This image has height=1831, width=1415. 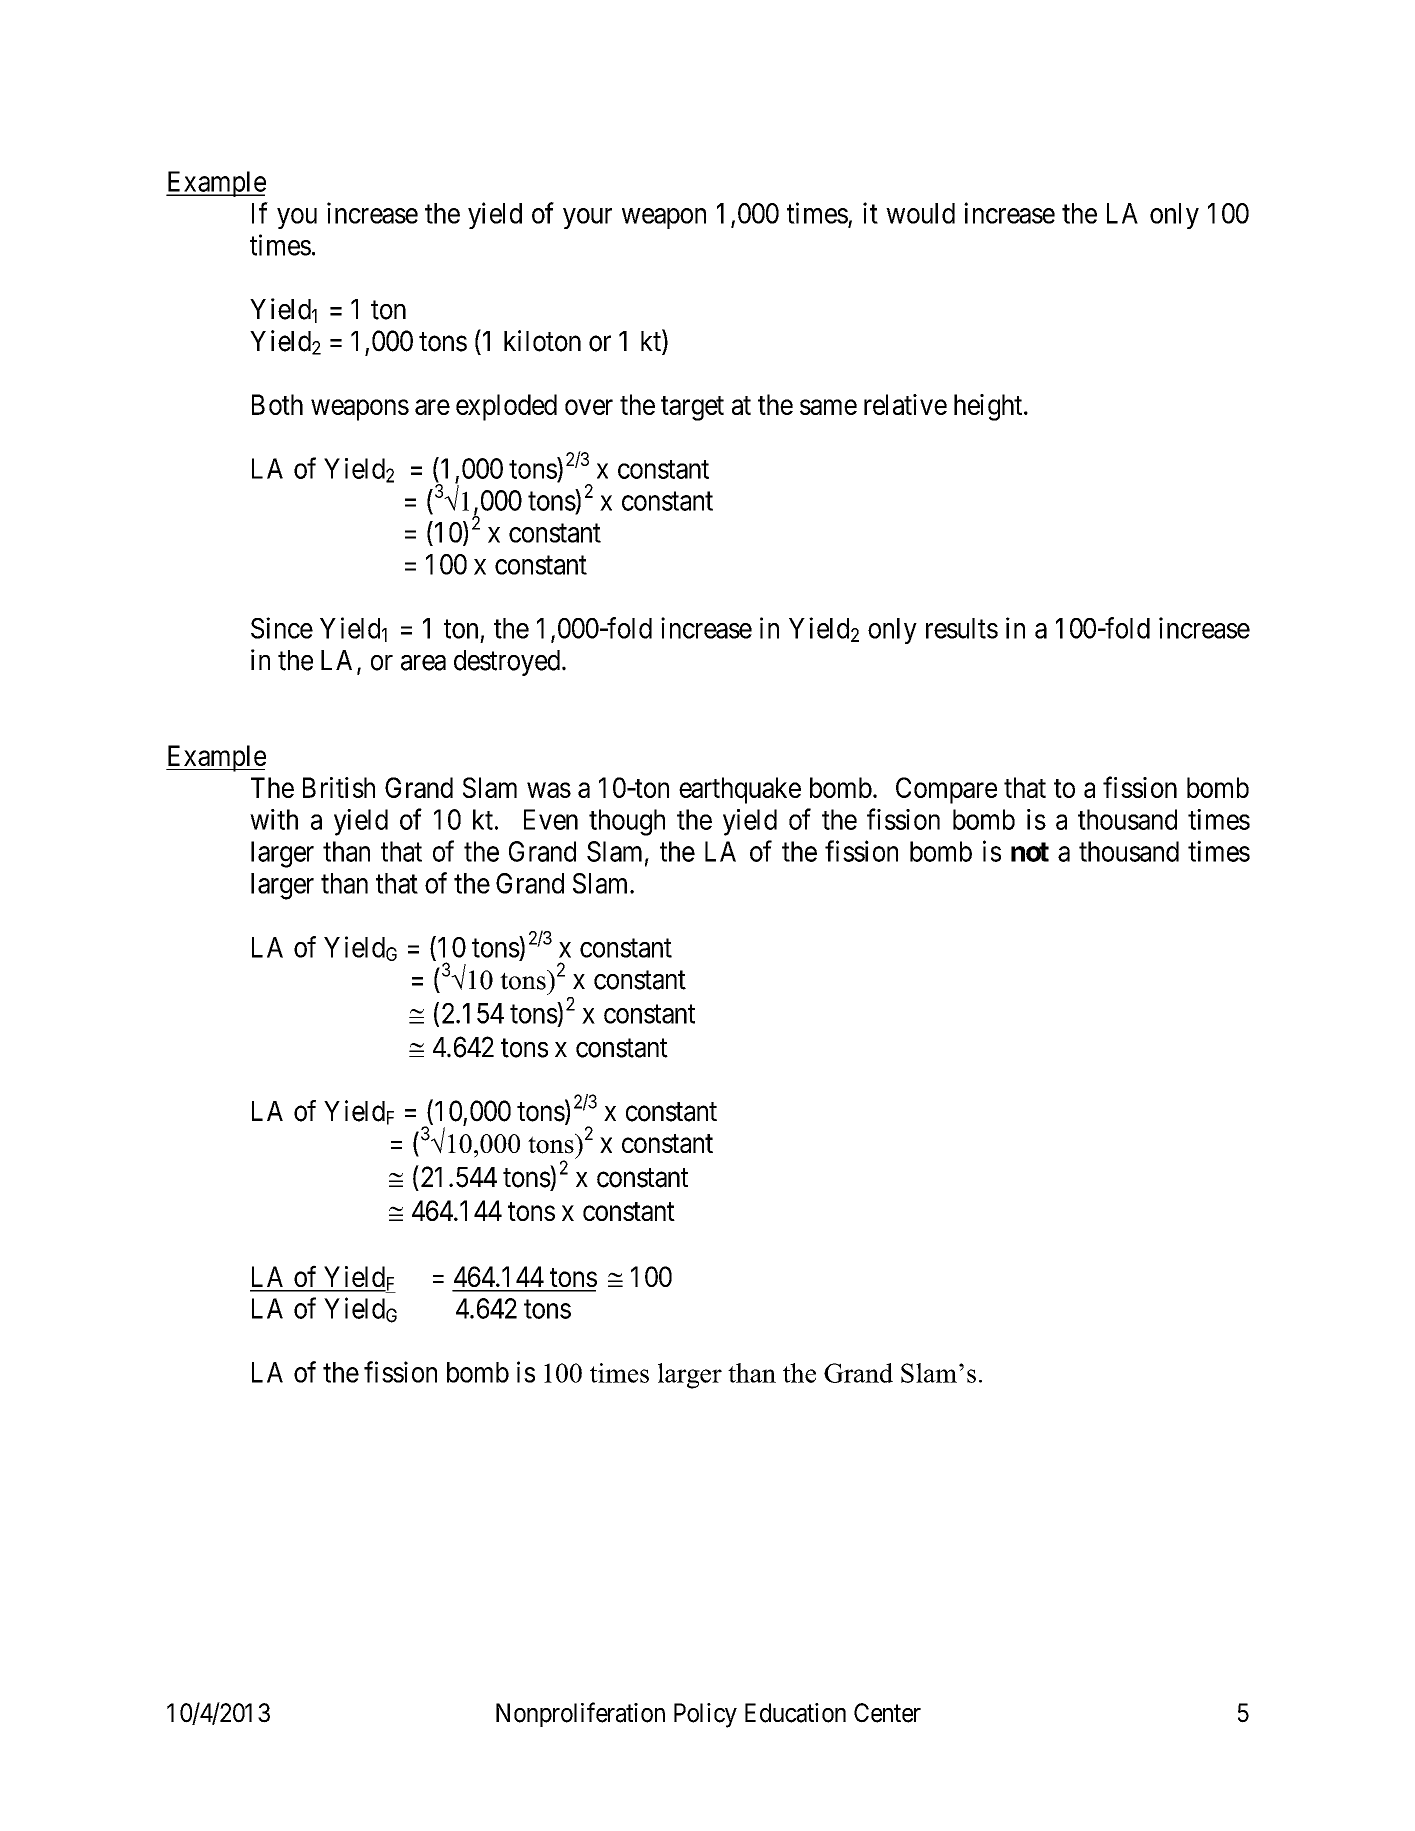 I want to click on would, so click(x=920, y=213).
